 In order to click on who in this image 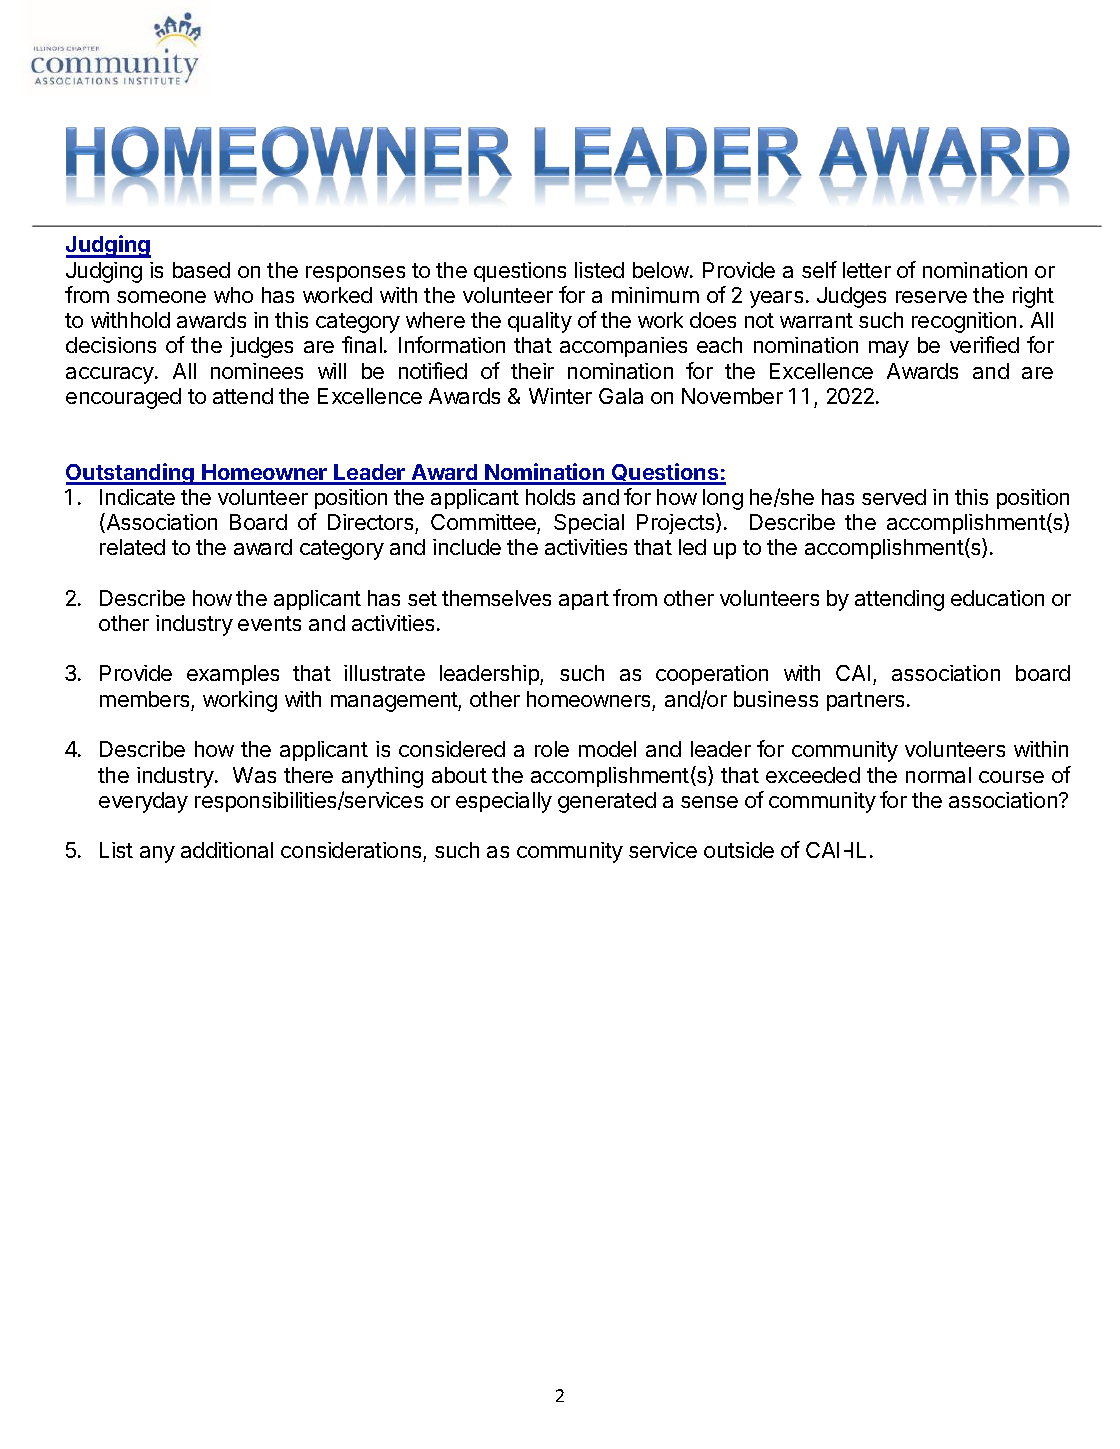, I will do `click(233, 295)`.
